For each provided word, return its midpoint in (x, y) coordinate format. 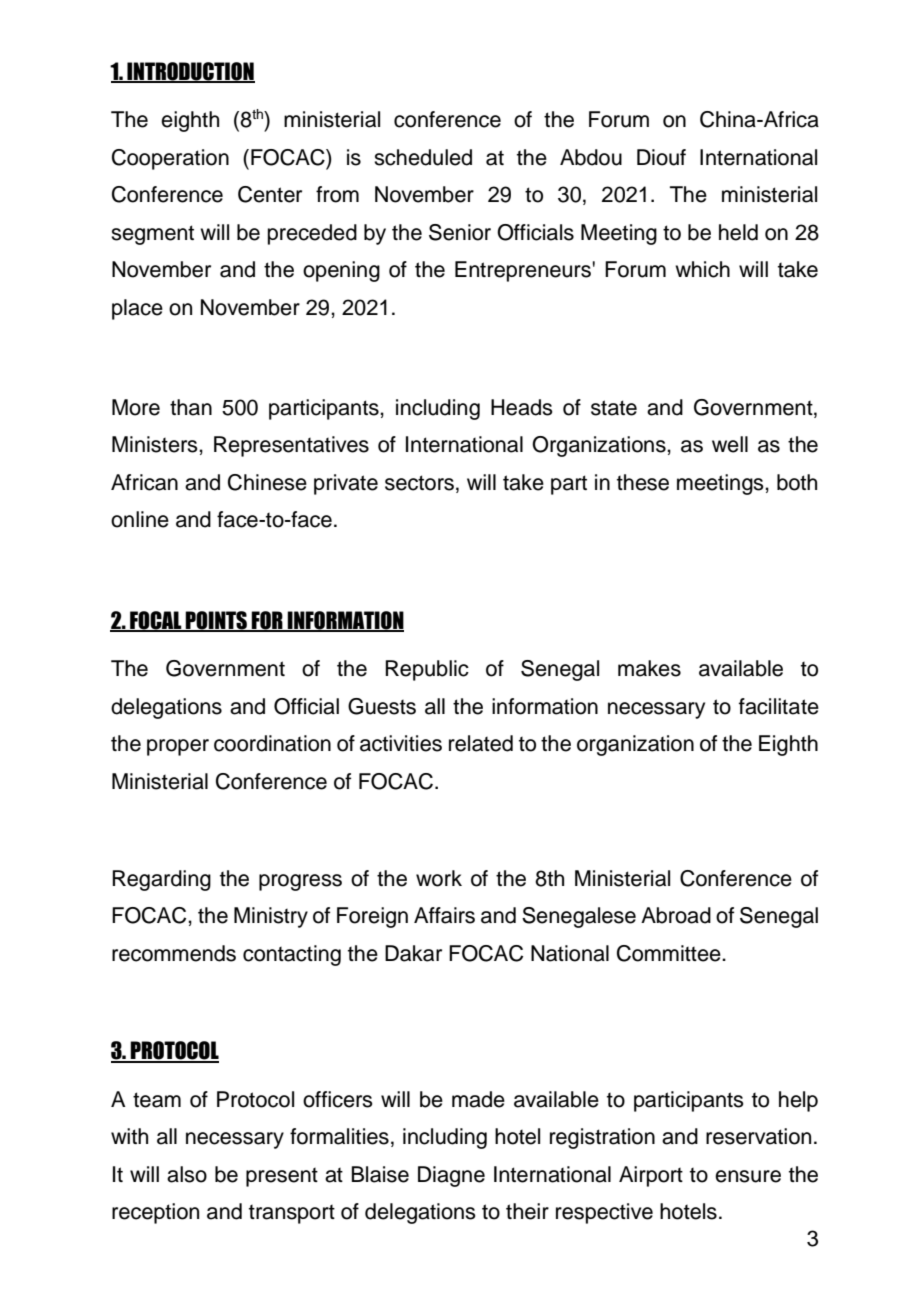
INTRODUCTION (190, 72)
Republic (427, 670)
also (187, 1174)
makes (649, 668)
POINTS (216, 621)
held (738, 232)
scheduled (423, 157)
